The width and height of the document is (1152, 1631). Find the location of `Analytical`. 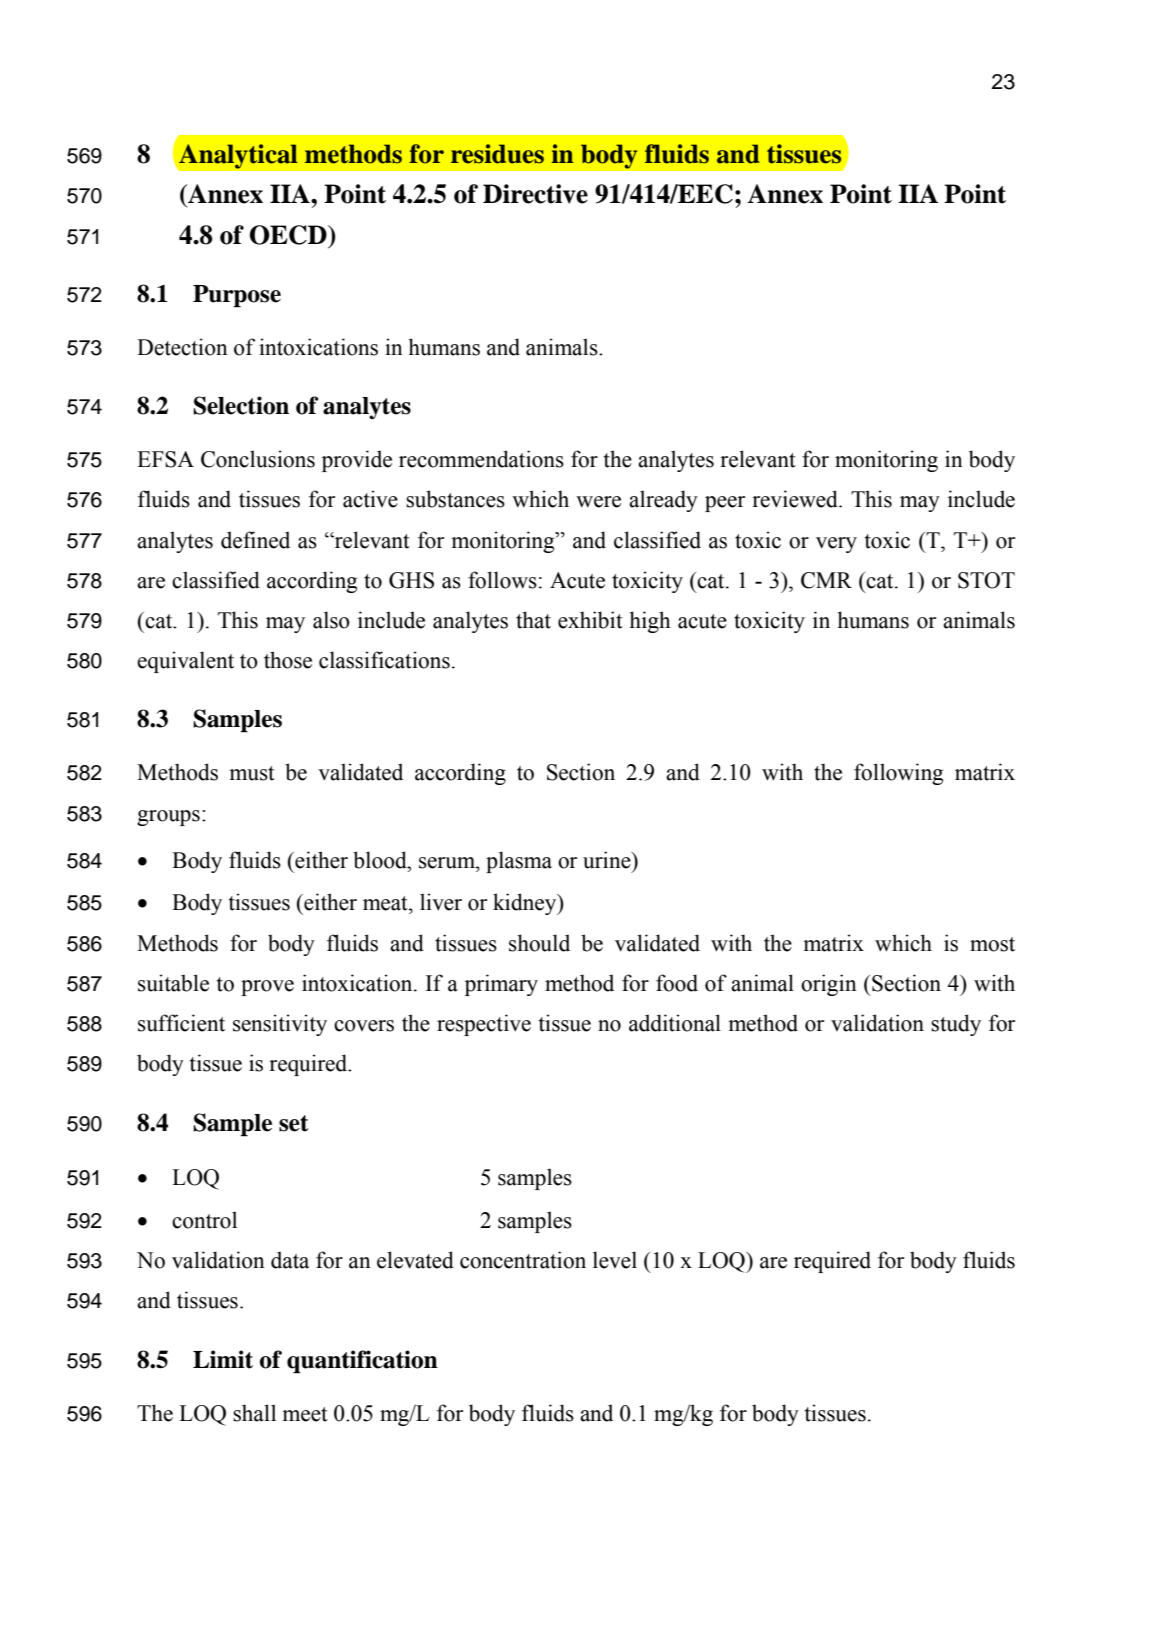

Analytical is located at coordinates (238, 156).
